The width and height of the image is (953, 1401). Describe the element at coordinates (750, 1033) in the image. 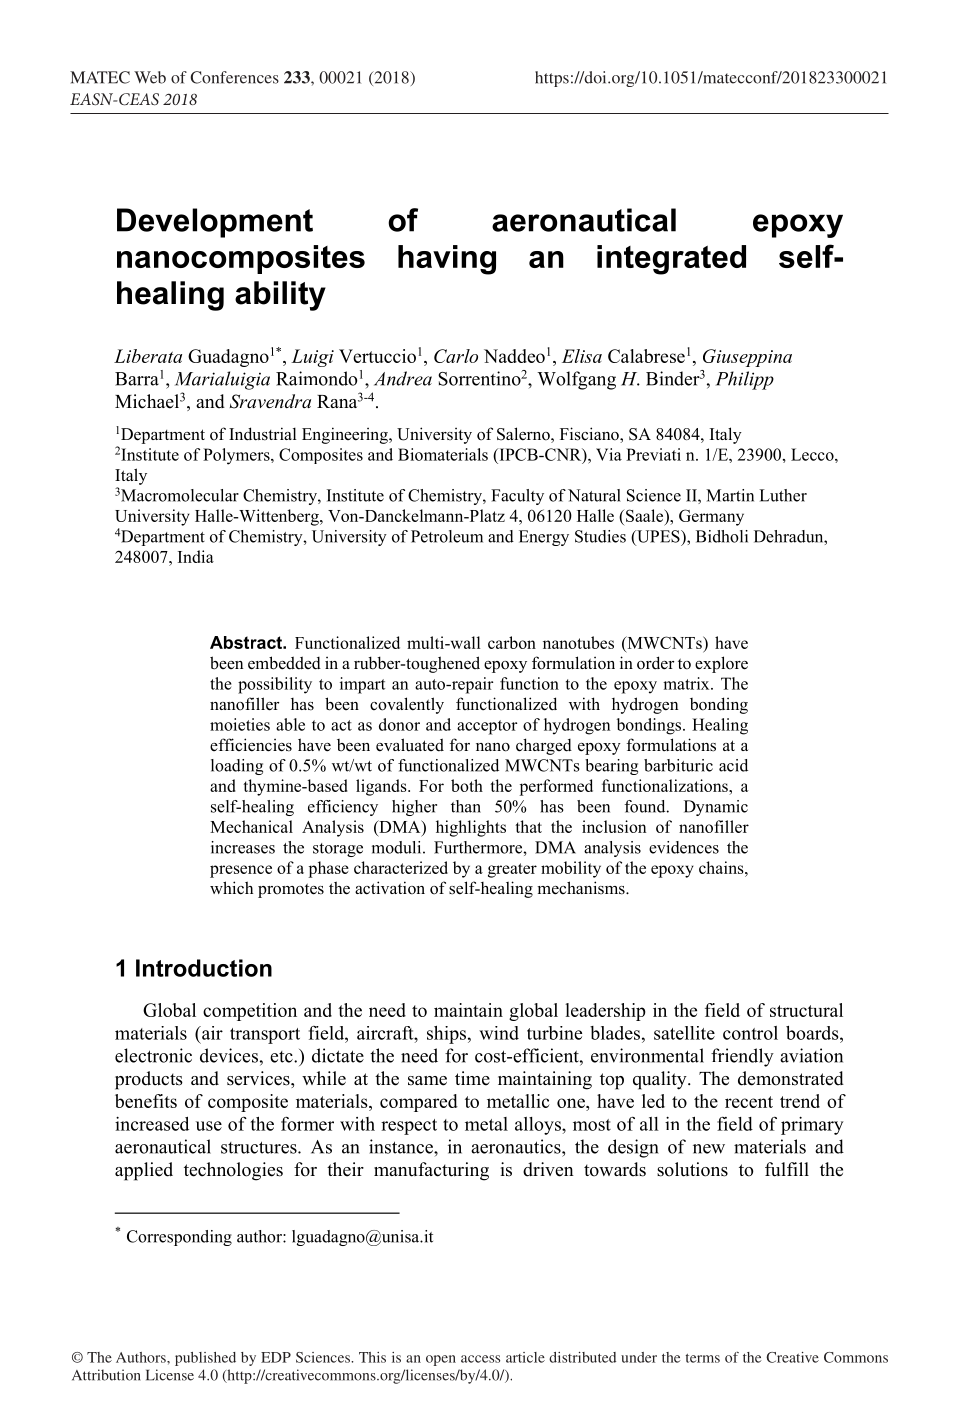

I see `control` at that location.
